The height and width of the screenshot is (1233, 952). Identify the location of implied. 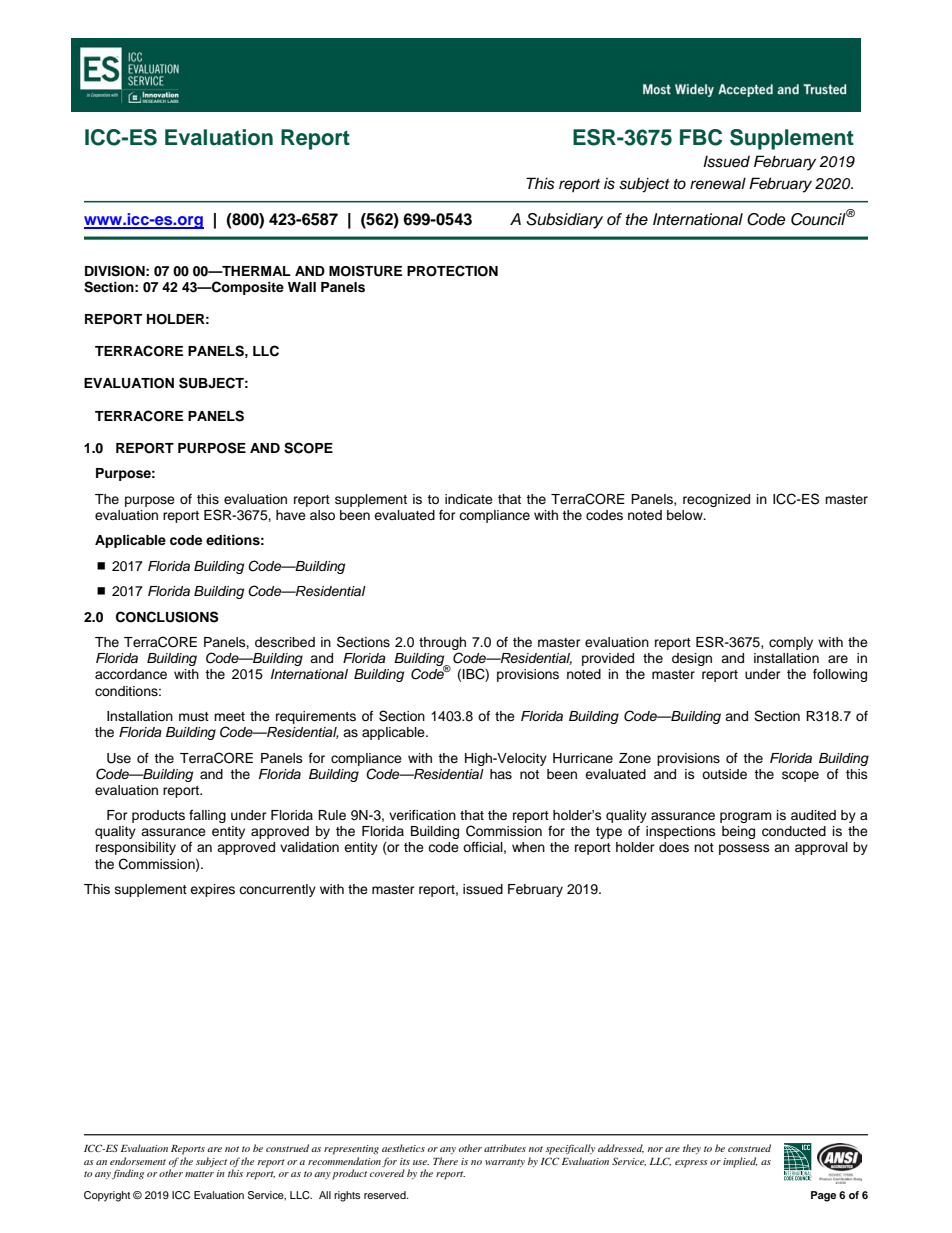
(740, 1162).
